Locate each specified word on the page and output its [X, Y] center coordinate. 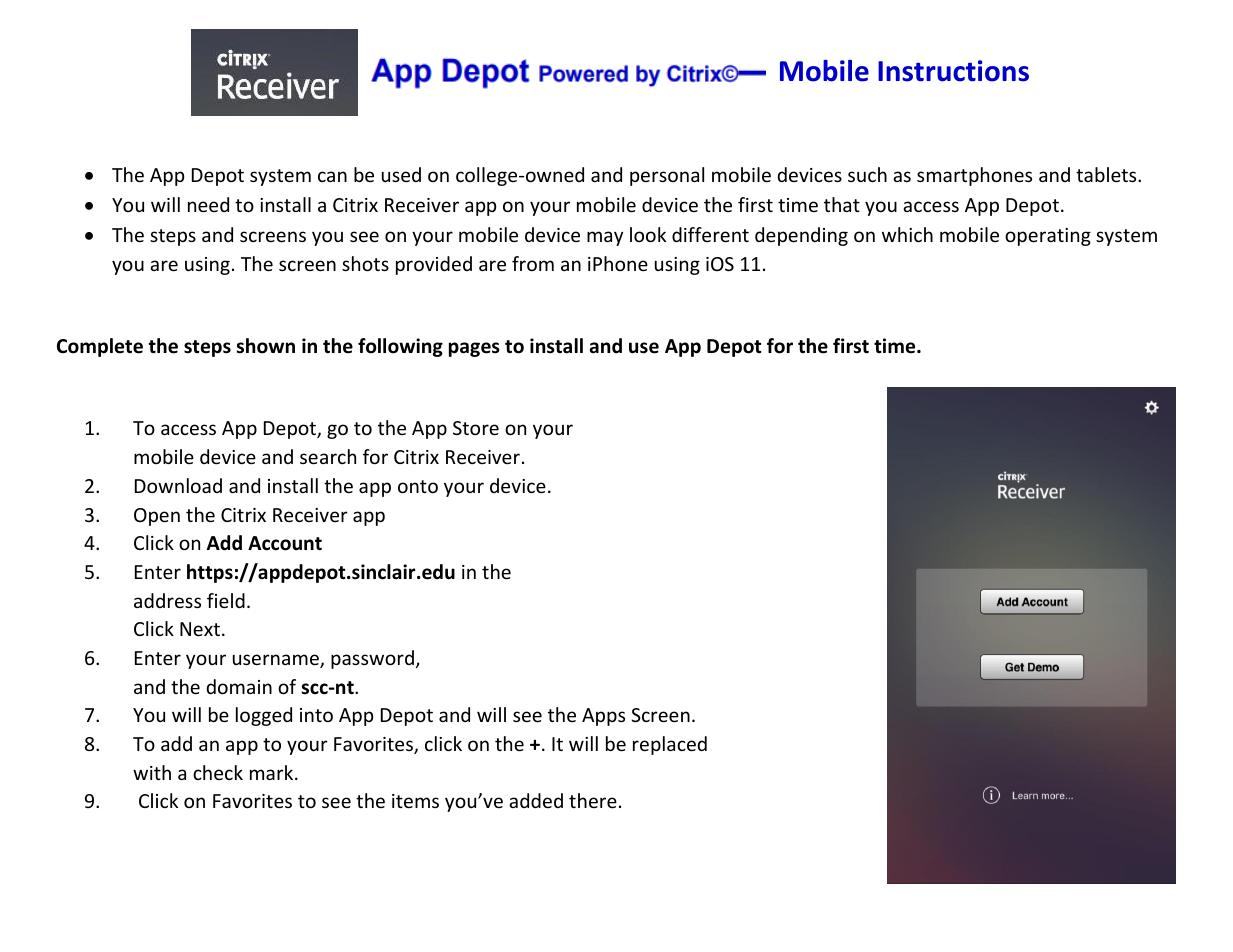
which [907, 234]
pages [474, 349]
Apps [603, 717]
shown [265, 346]
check [218, 772]
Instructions [953, 71]
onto [418, 486]
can [332, 176]
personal [667, 176]
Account [285, 543]
